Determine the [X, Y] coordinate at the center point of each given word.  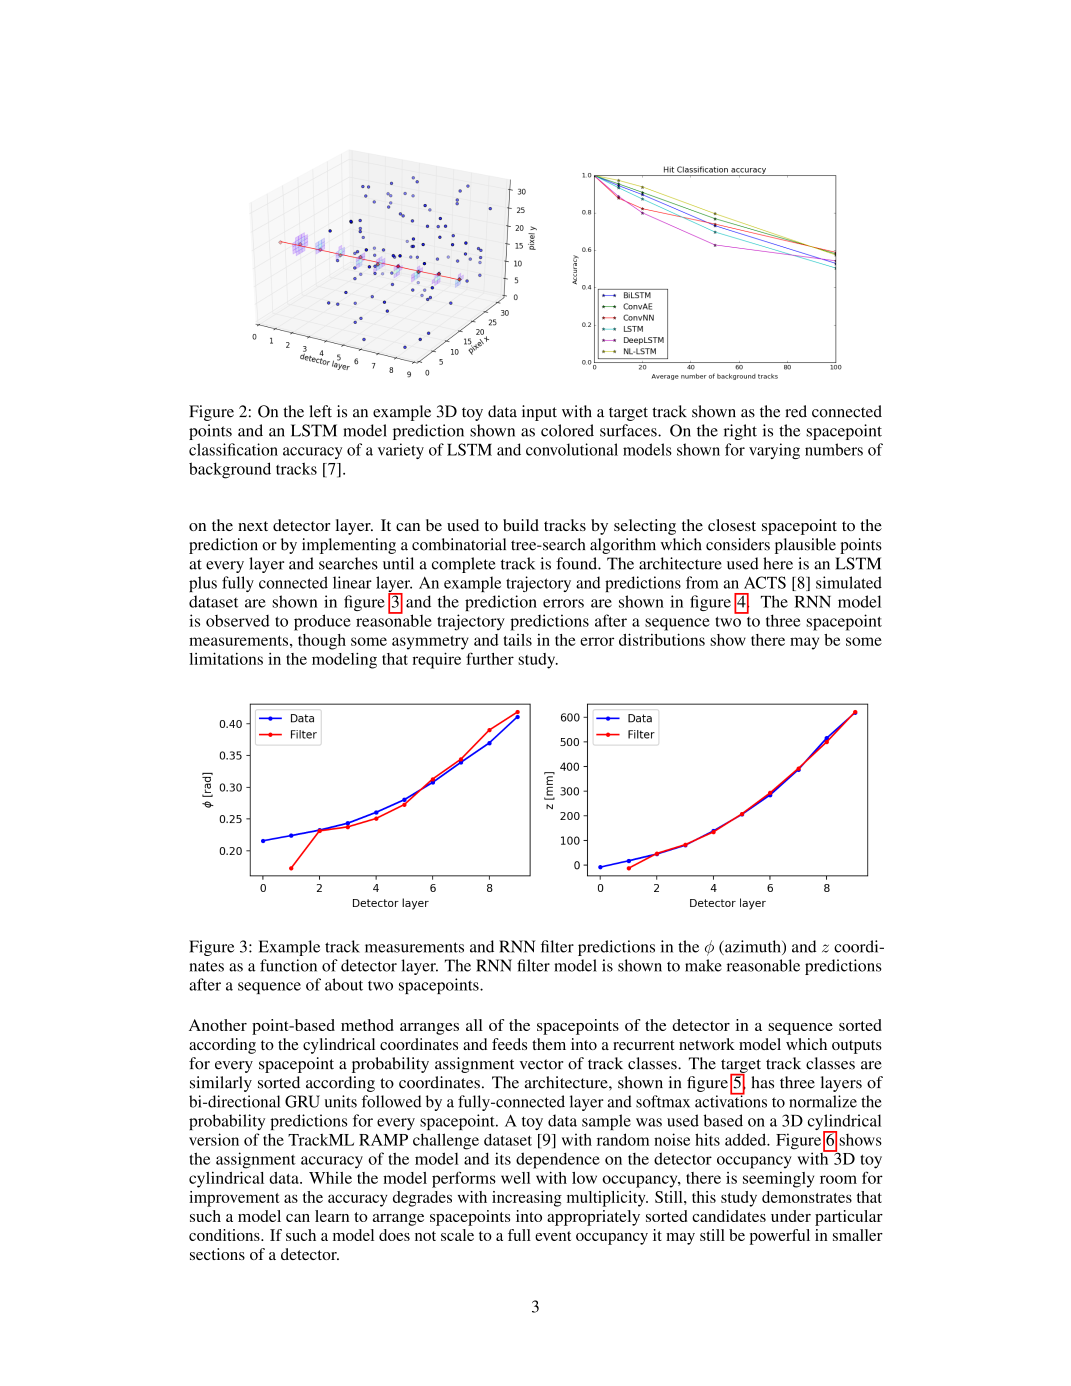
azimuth [753, 947]
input [539, 413]
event [553, 1236]
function [288, 965]
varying [774, 451]
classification [233, 449]
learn [332, 1216]
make [703, 965]
